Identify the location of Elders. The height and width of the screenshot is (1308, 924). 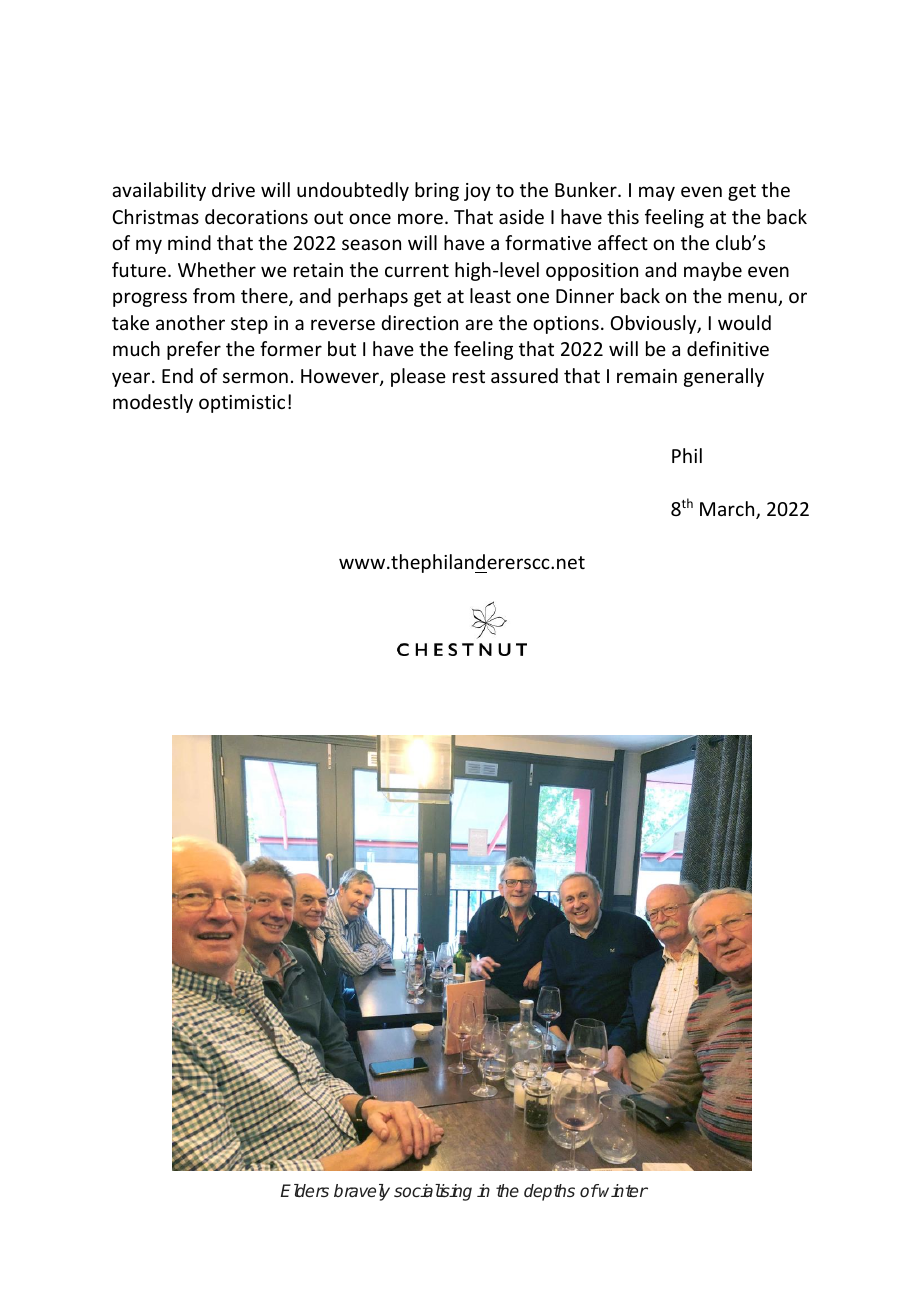
(305, 1190).
